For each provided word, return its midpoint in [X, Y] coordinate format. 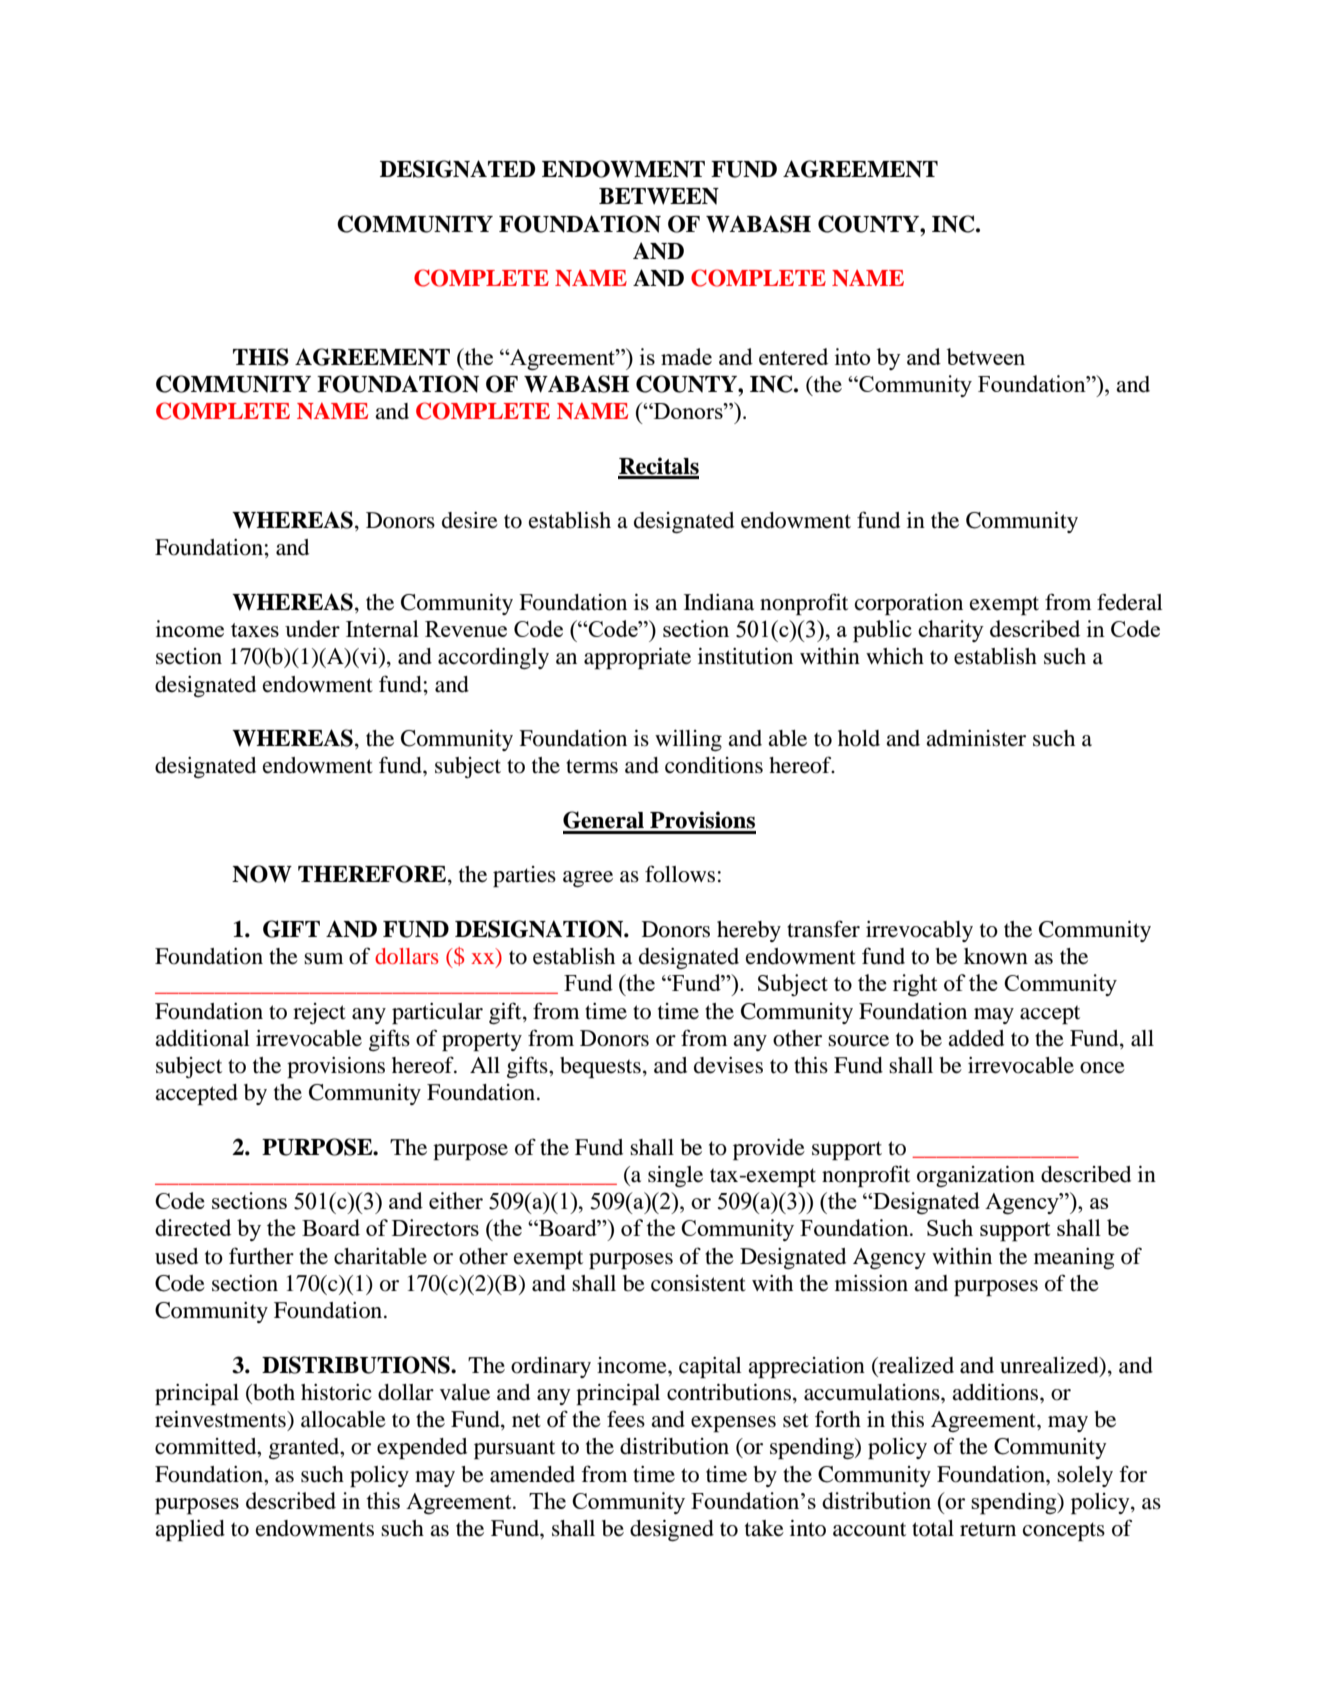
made [686, 356]
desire [470, 520]
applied [190, 1530]
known [996, 956]
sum [323, 959]
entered [793, 356]
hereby [749, 931]
